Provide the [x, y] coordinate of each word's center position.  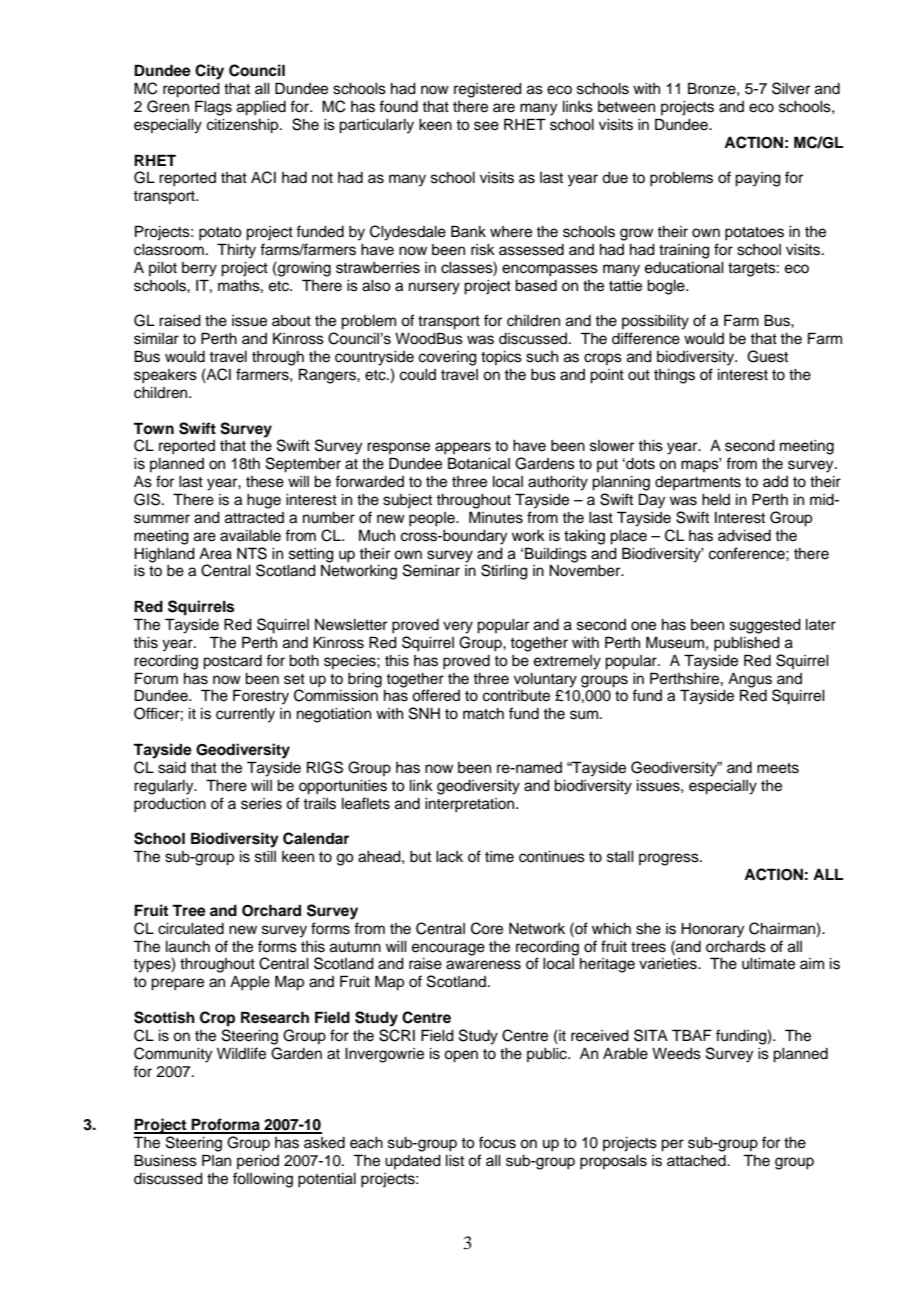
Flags [213, 108]
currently [245, 715]
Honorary [712, 930]
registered [488, 90]
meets [778, 768]
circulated [191, 929]
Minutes [496, 517]
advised [744, 536]
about [291, 321]
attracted [254, 518]
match [483, 714]
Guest [767, 356]
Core [487, 928]
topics [501, 358]
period [258, 1162]
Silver [791, 88]
